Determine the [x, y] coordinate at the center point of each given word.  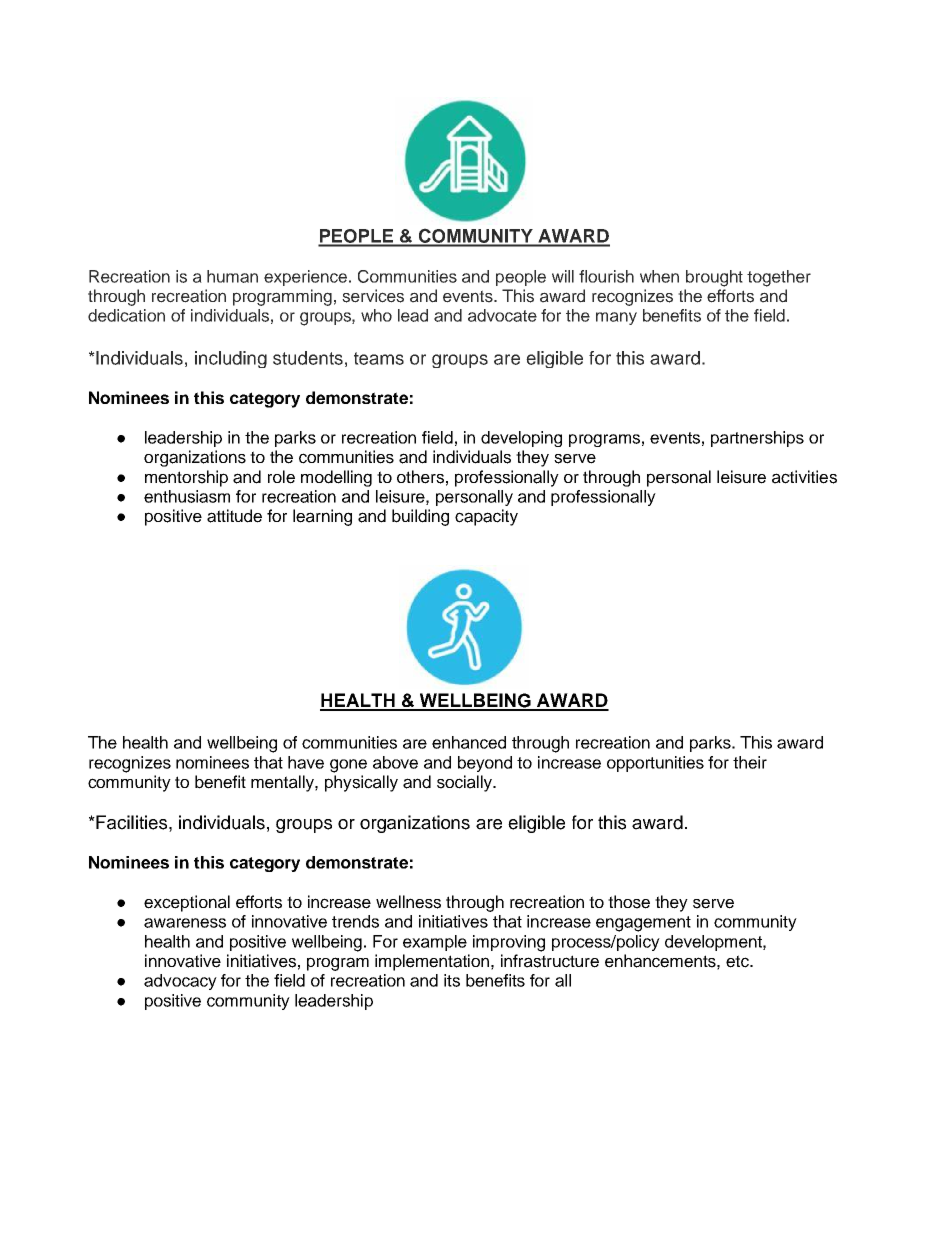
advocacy [180, 982]
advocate [502, 315]
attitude [234, 516]
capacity [486, 517]
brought [714, 278]
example [435, 943]
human [232, 276]
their [750, 762]
